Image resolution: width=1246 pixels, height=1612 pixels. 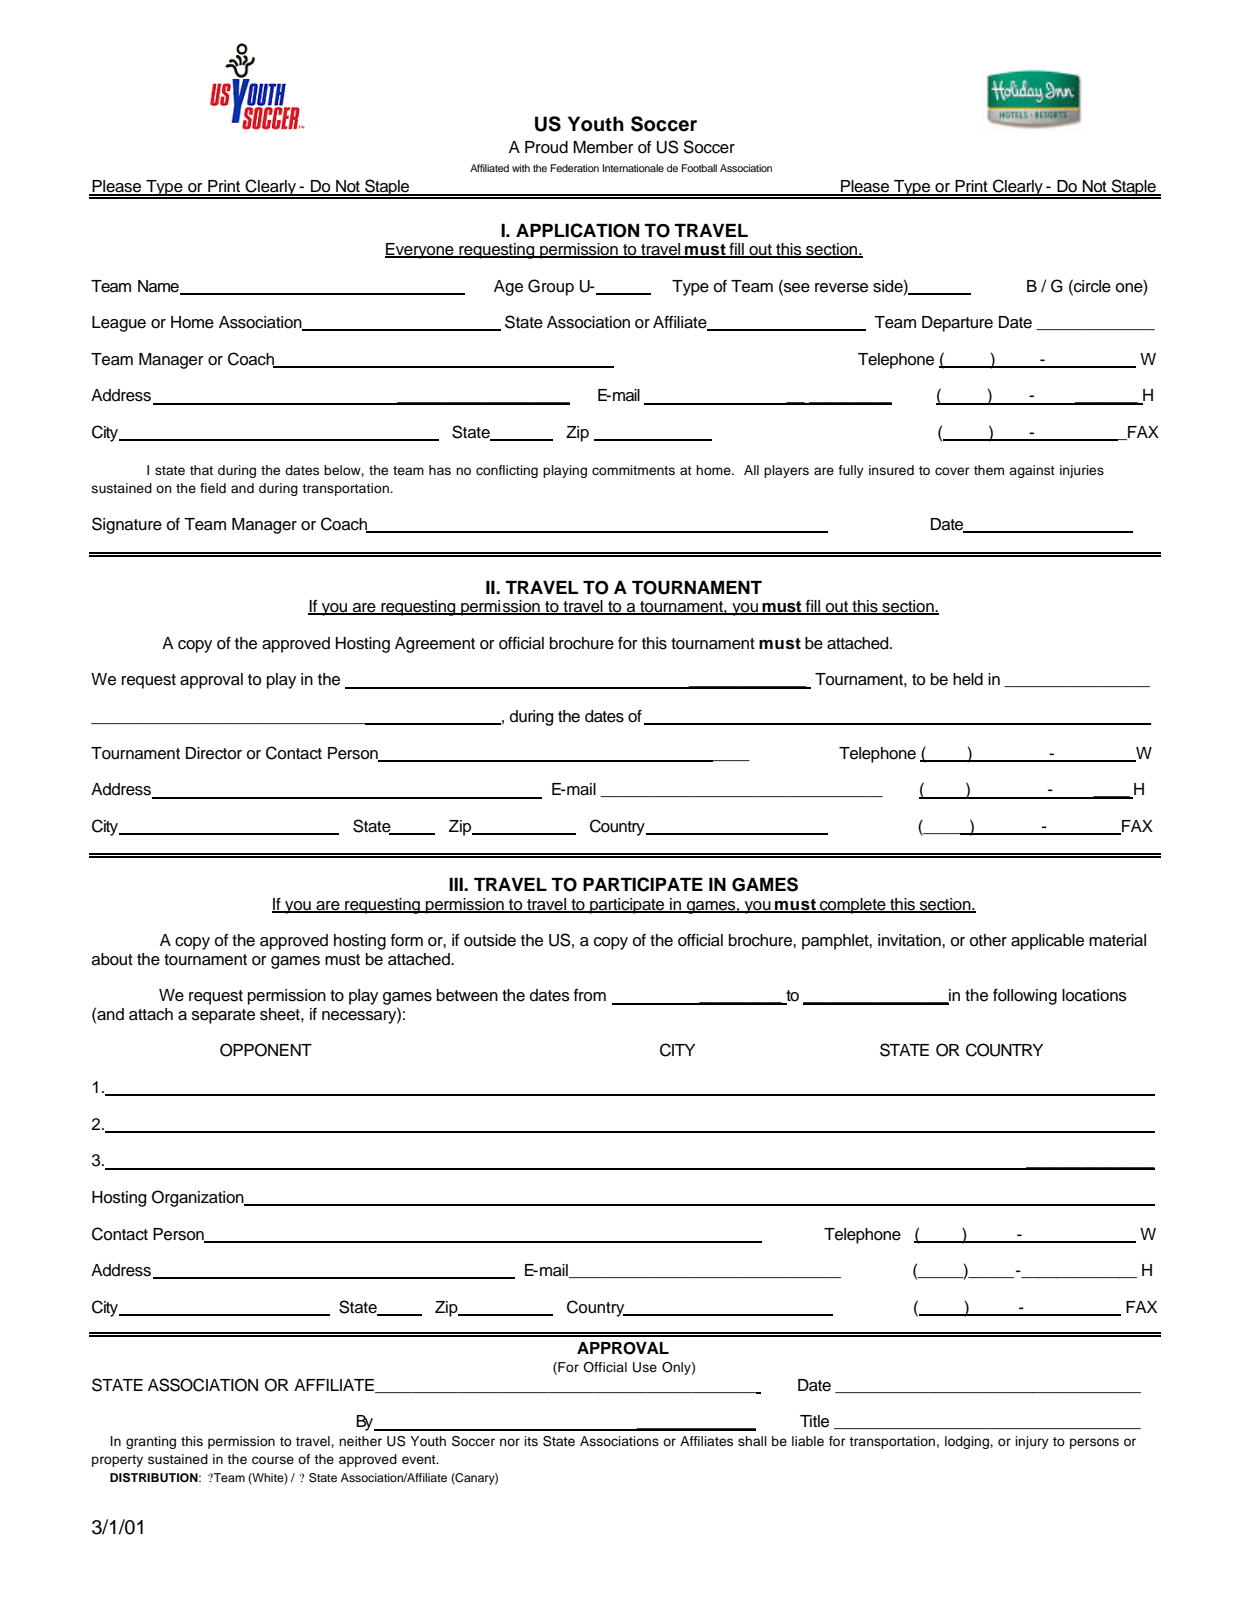 I want to click on Use, so click(x=645, y=1367).
